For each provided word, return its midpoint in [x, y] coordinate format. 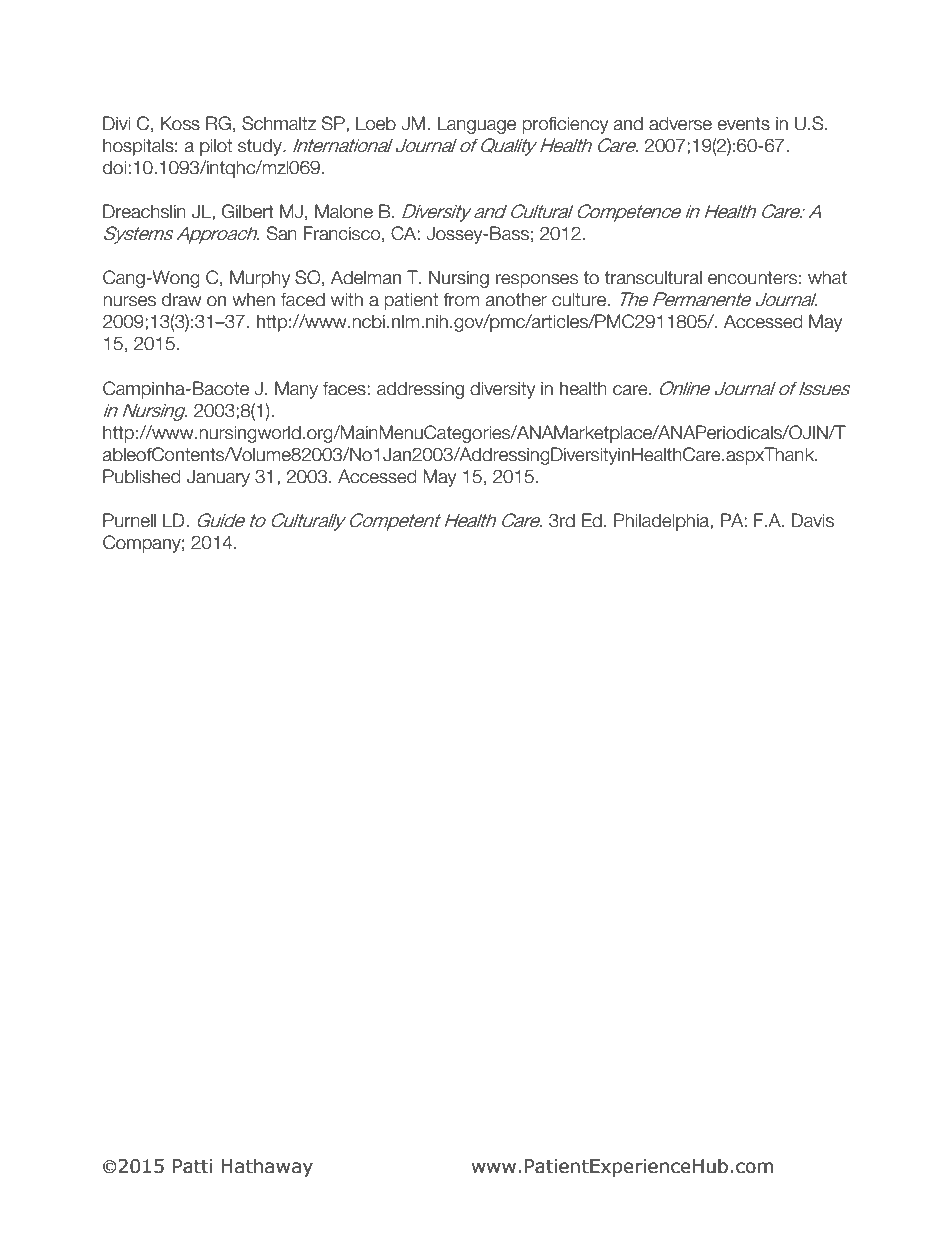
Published [142, 476]
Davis [813, 520]
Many [296, 390]
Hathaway [267, 1167]
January [218, 478]
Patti [192, 1166]
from [461, 299]
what [827, 277]
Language [477, 125]
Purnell [129, 520]
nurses [129, 301]
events [744, 124]
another [516, 299]
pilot [216, 147]
